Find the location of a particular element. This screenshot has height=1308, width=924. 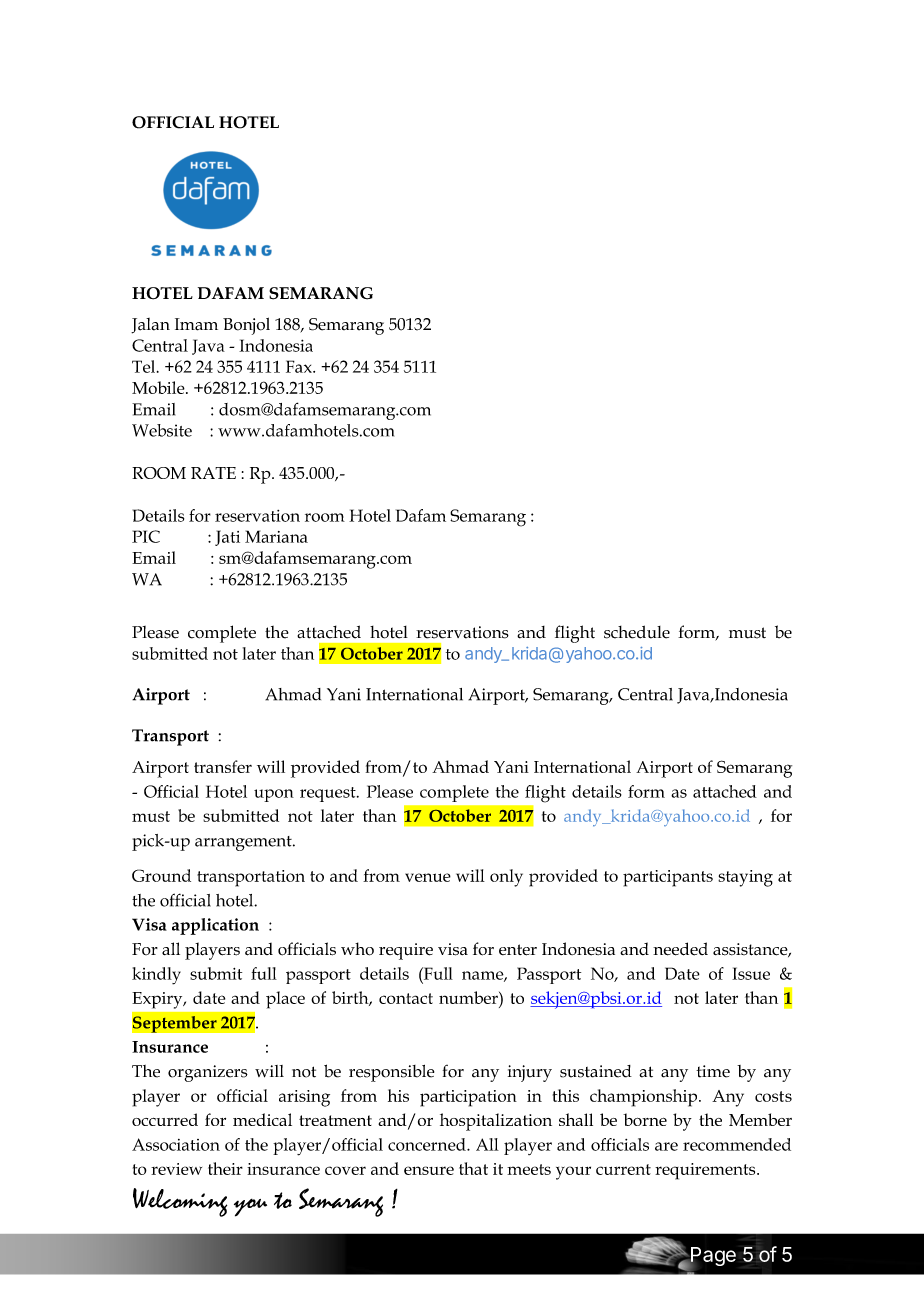

application is located at coordinates (215, 926).
